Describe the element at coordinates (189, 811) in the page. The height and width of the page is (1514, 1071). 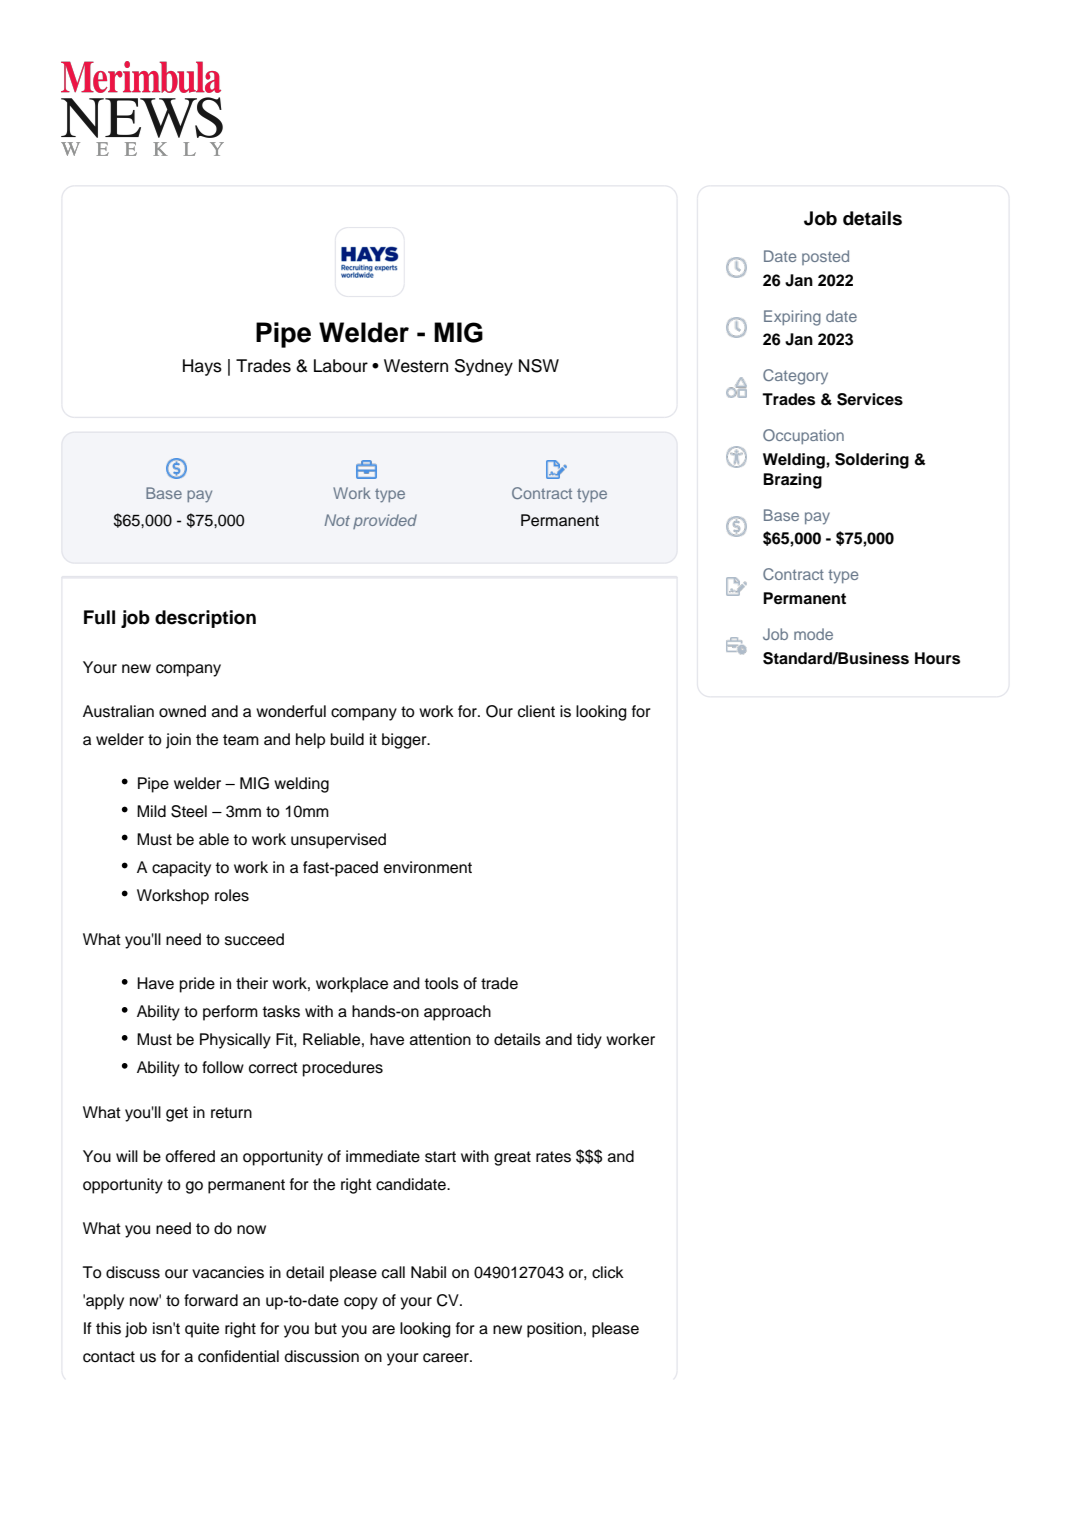
I see `Steel` at that location.
